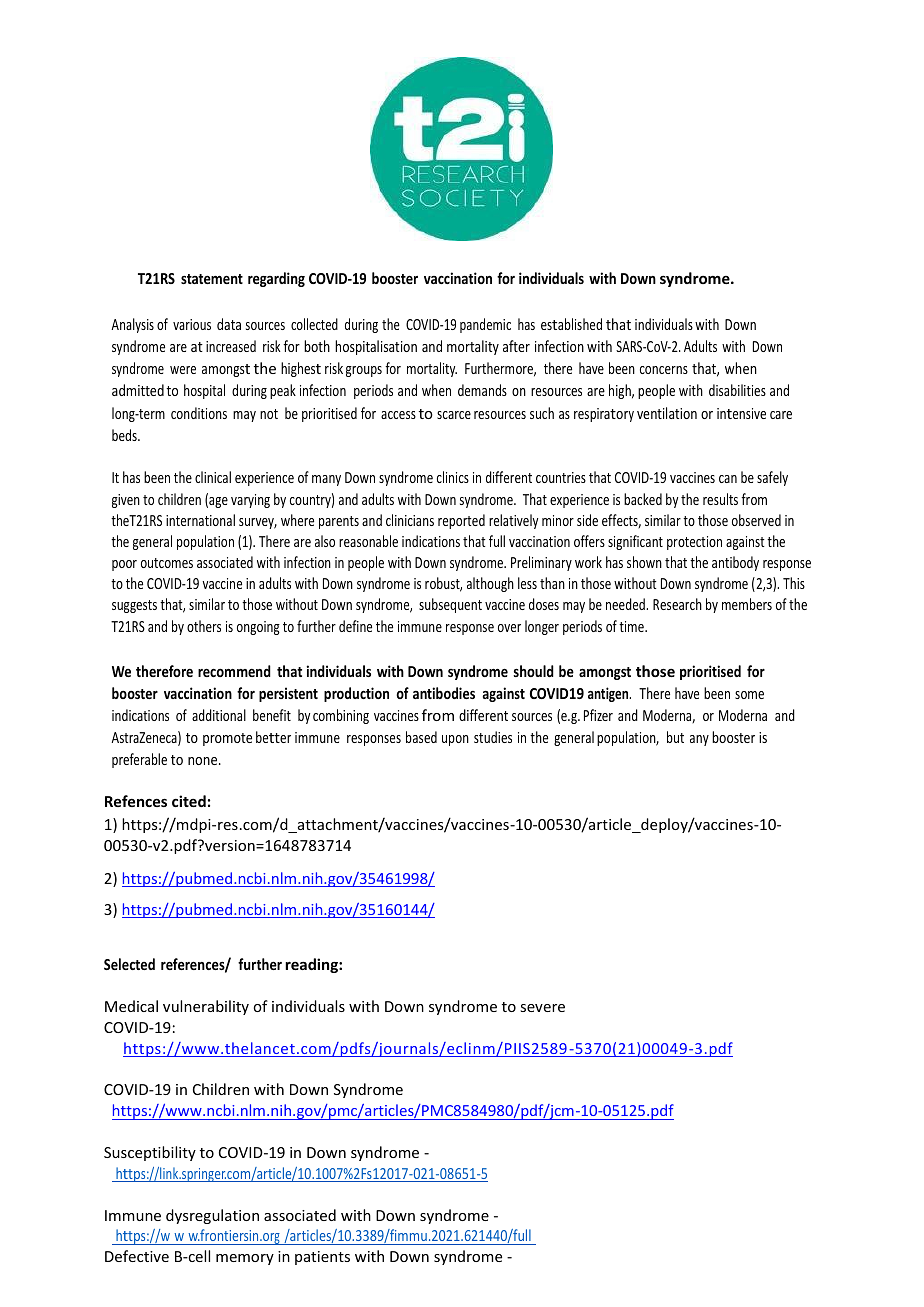 The height and width of the document is (1307, 924). What do you see at coordinates (189, 801) in the document?
I see `cited` at bounding box center [189, 801].
